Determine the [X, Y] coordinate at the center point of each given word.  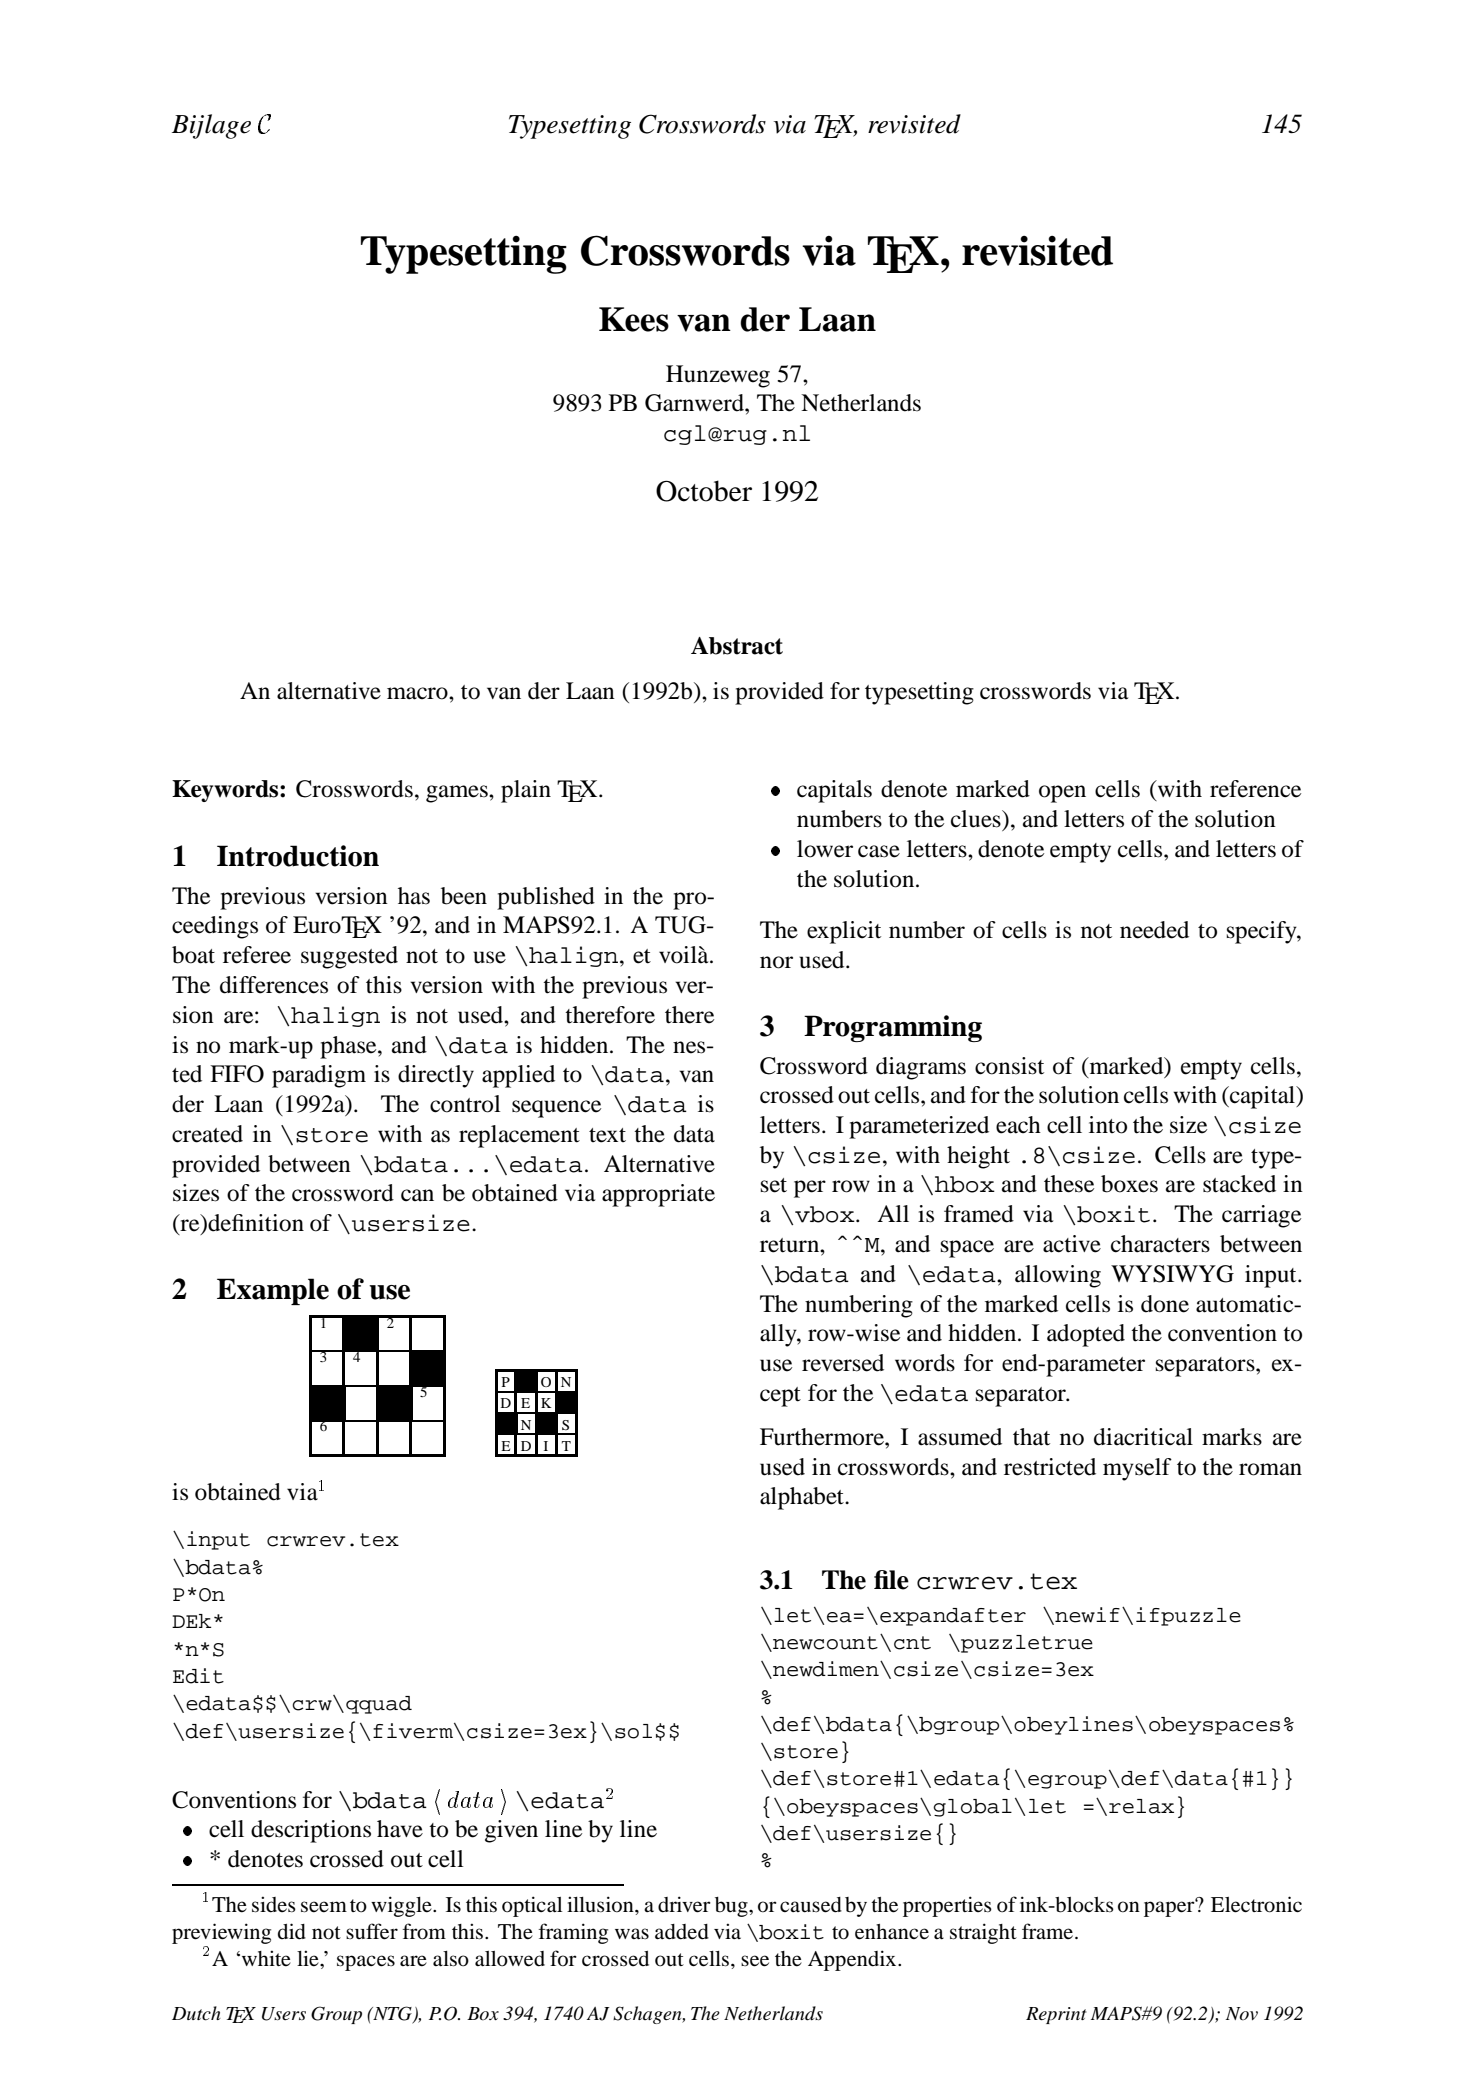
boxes [1129, 1184]
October [704, 491]
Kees [634, 319]
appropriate [658, 1195]
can [417, 1195]
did [292, 1931]
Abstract [737, 646]
